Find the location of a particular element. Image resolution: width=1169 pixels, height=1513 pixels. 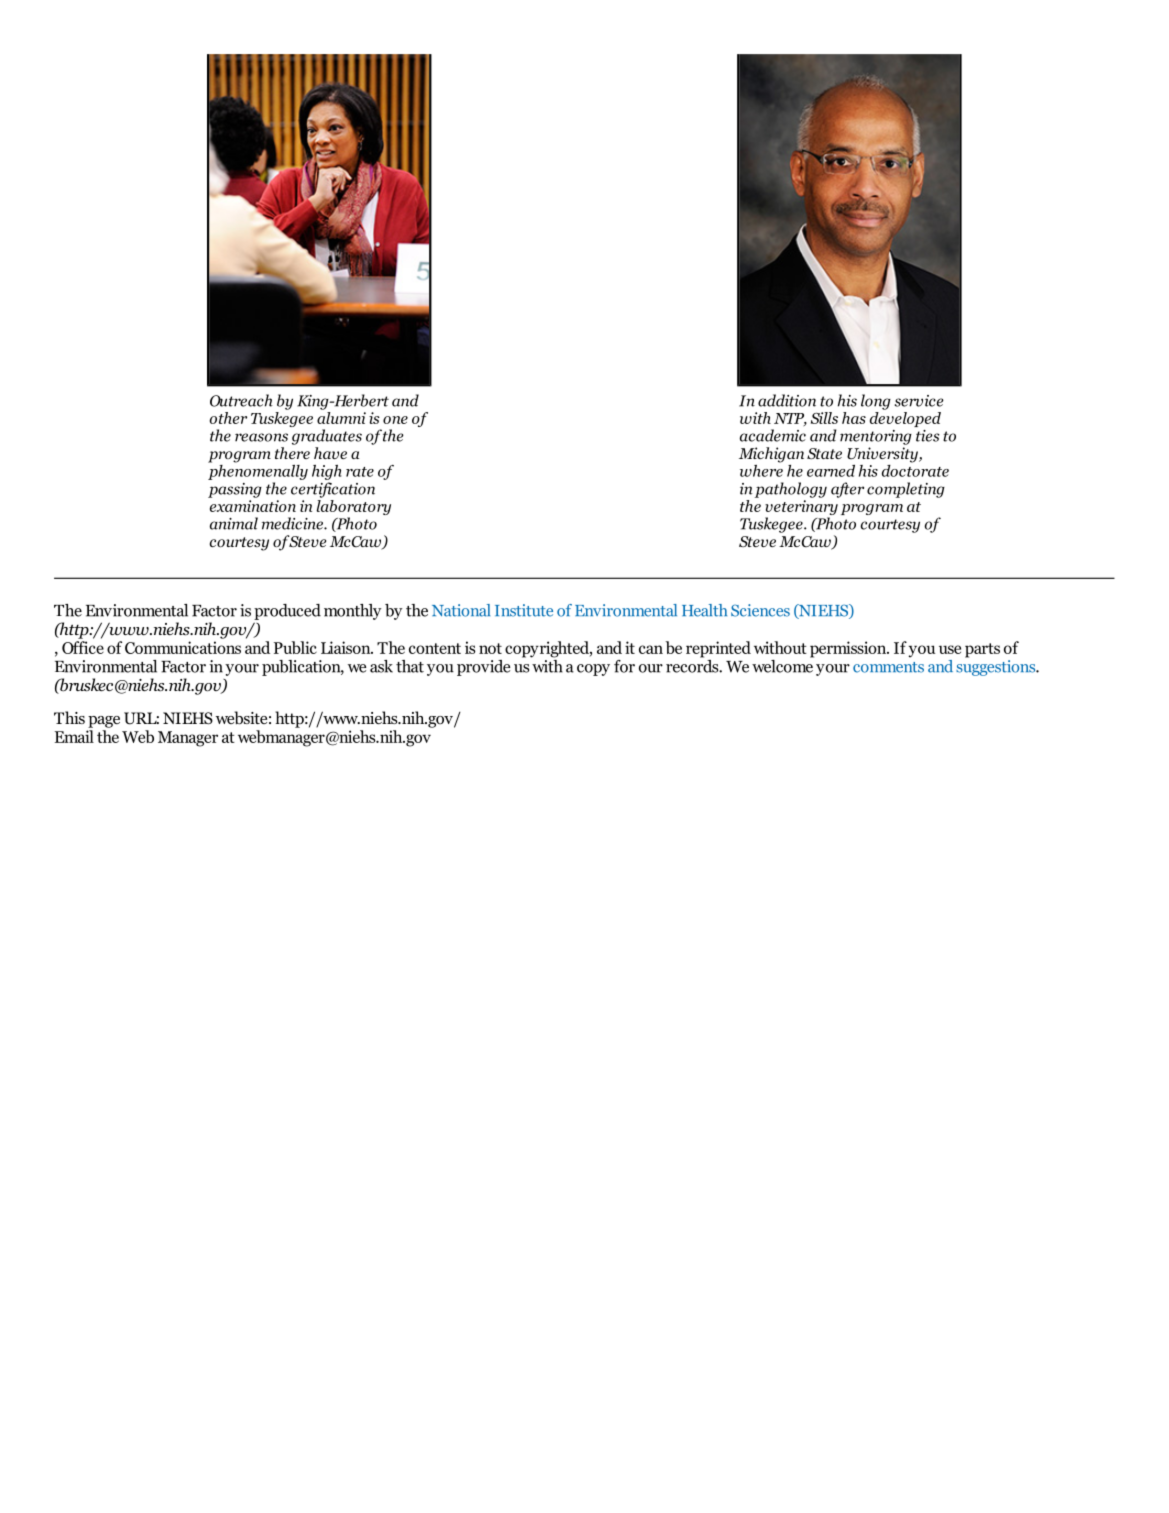

developed is located at coordinates (905, 418).
